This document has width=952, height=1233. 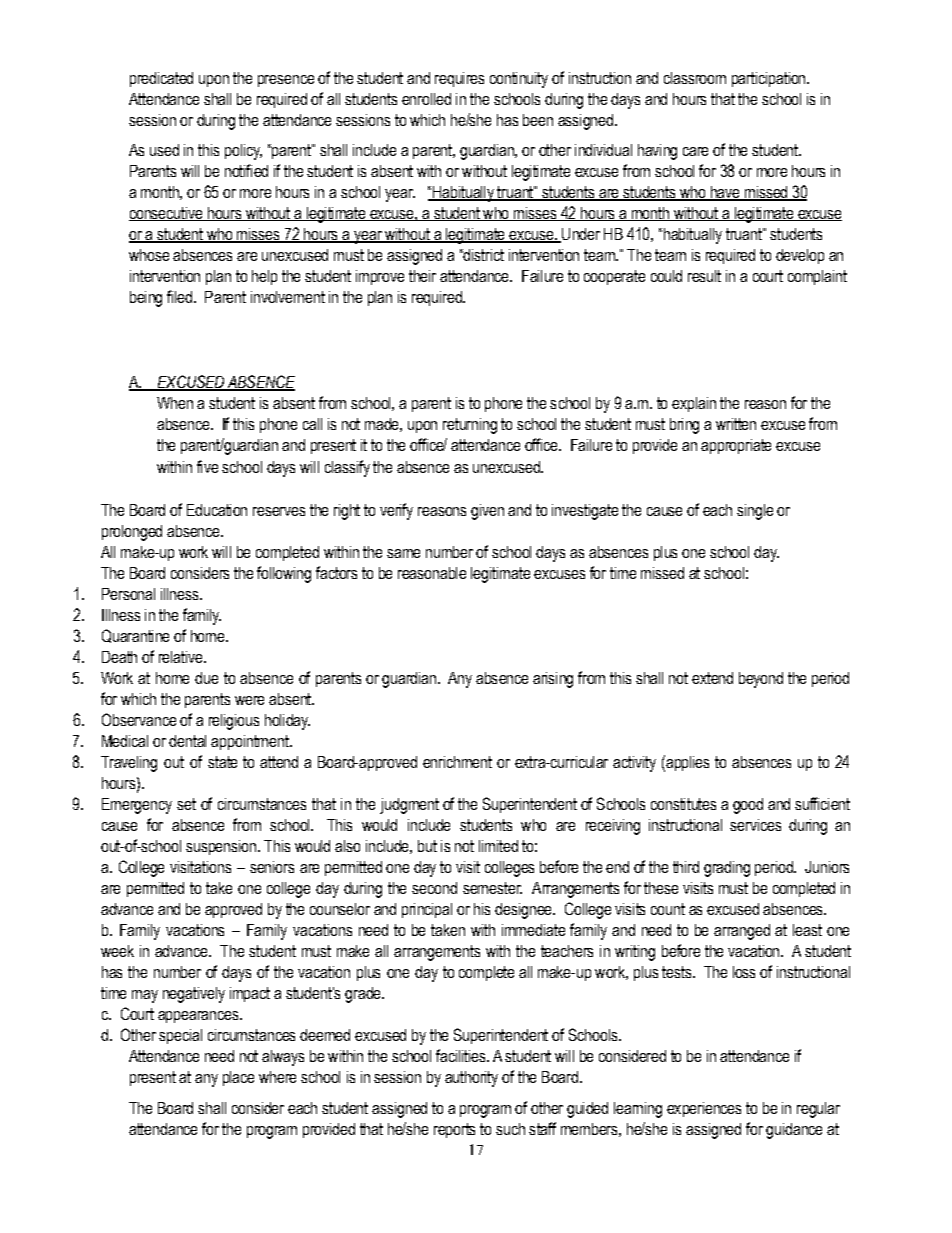 What do you see at coordinates (459, 79) in the document?
I see `requires` at bounding box center [459, 79].
